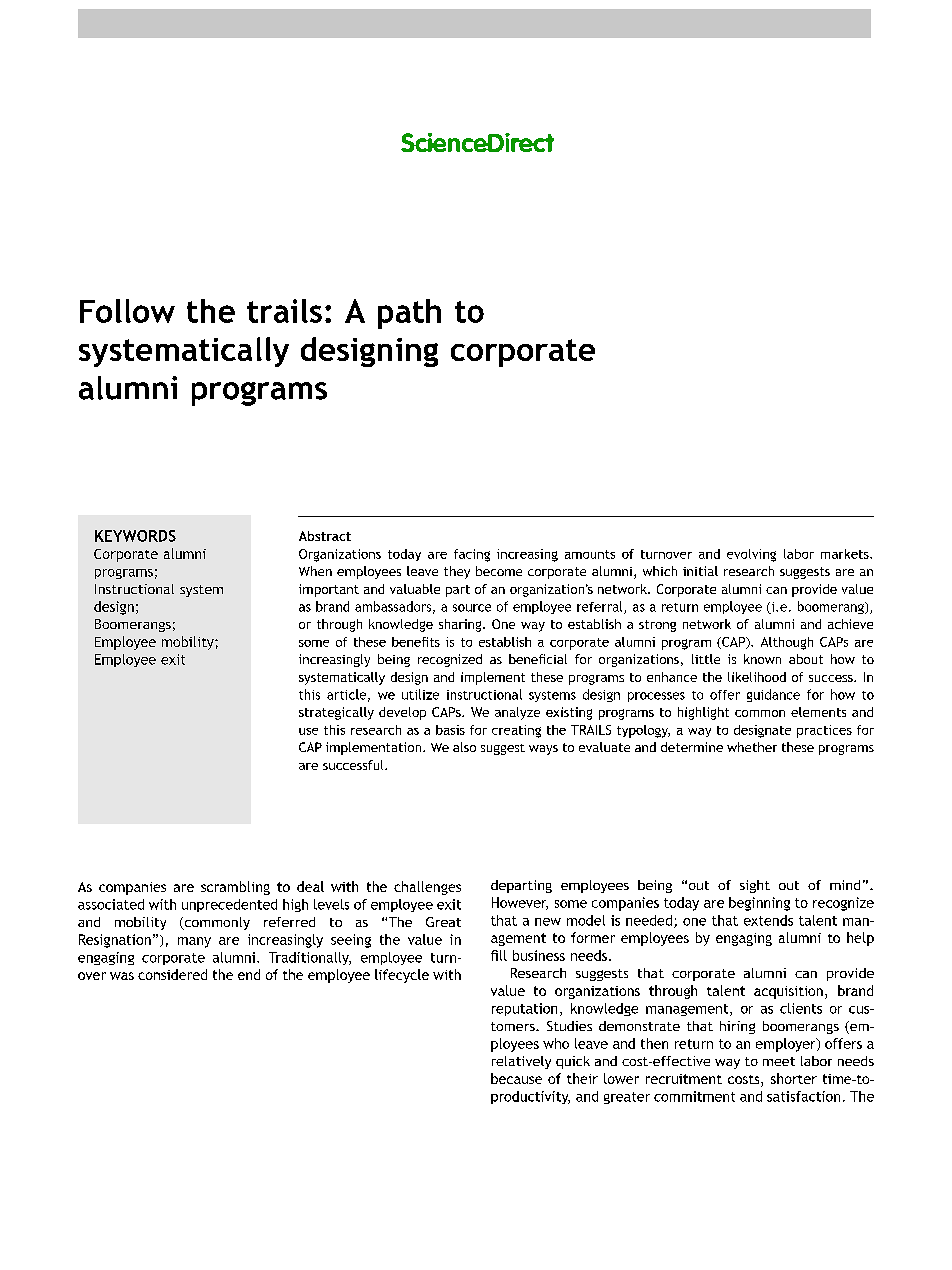  I want to click on guidance, so click(773, 695).
